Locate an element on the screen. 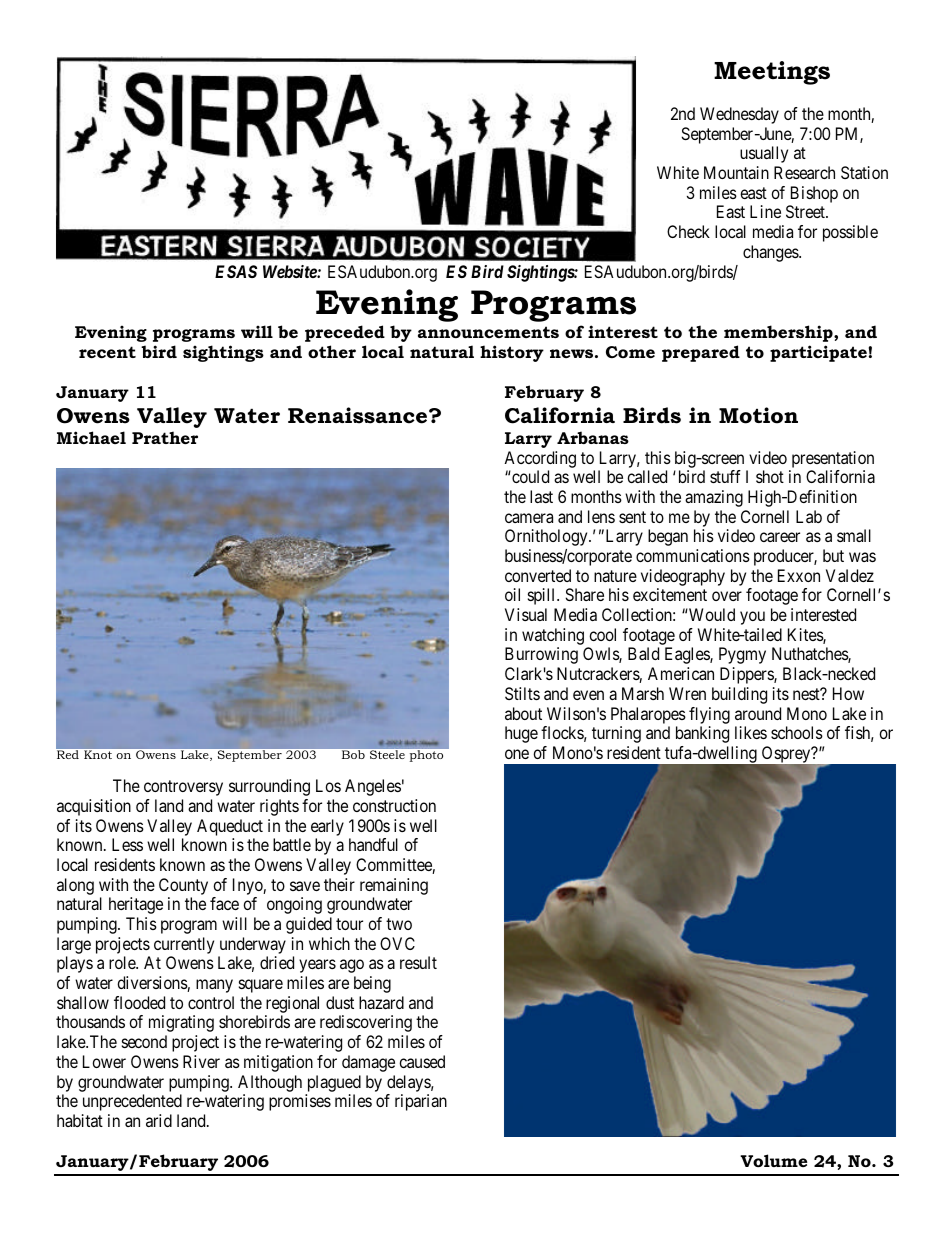 This screenshot has width=952, height=1233. Volume is located at coordinates (773, 1160).
